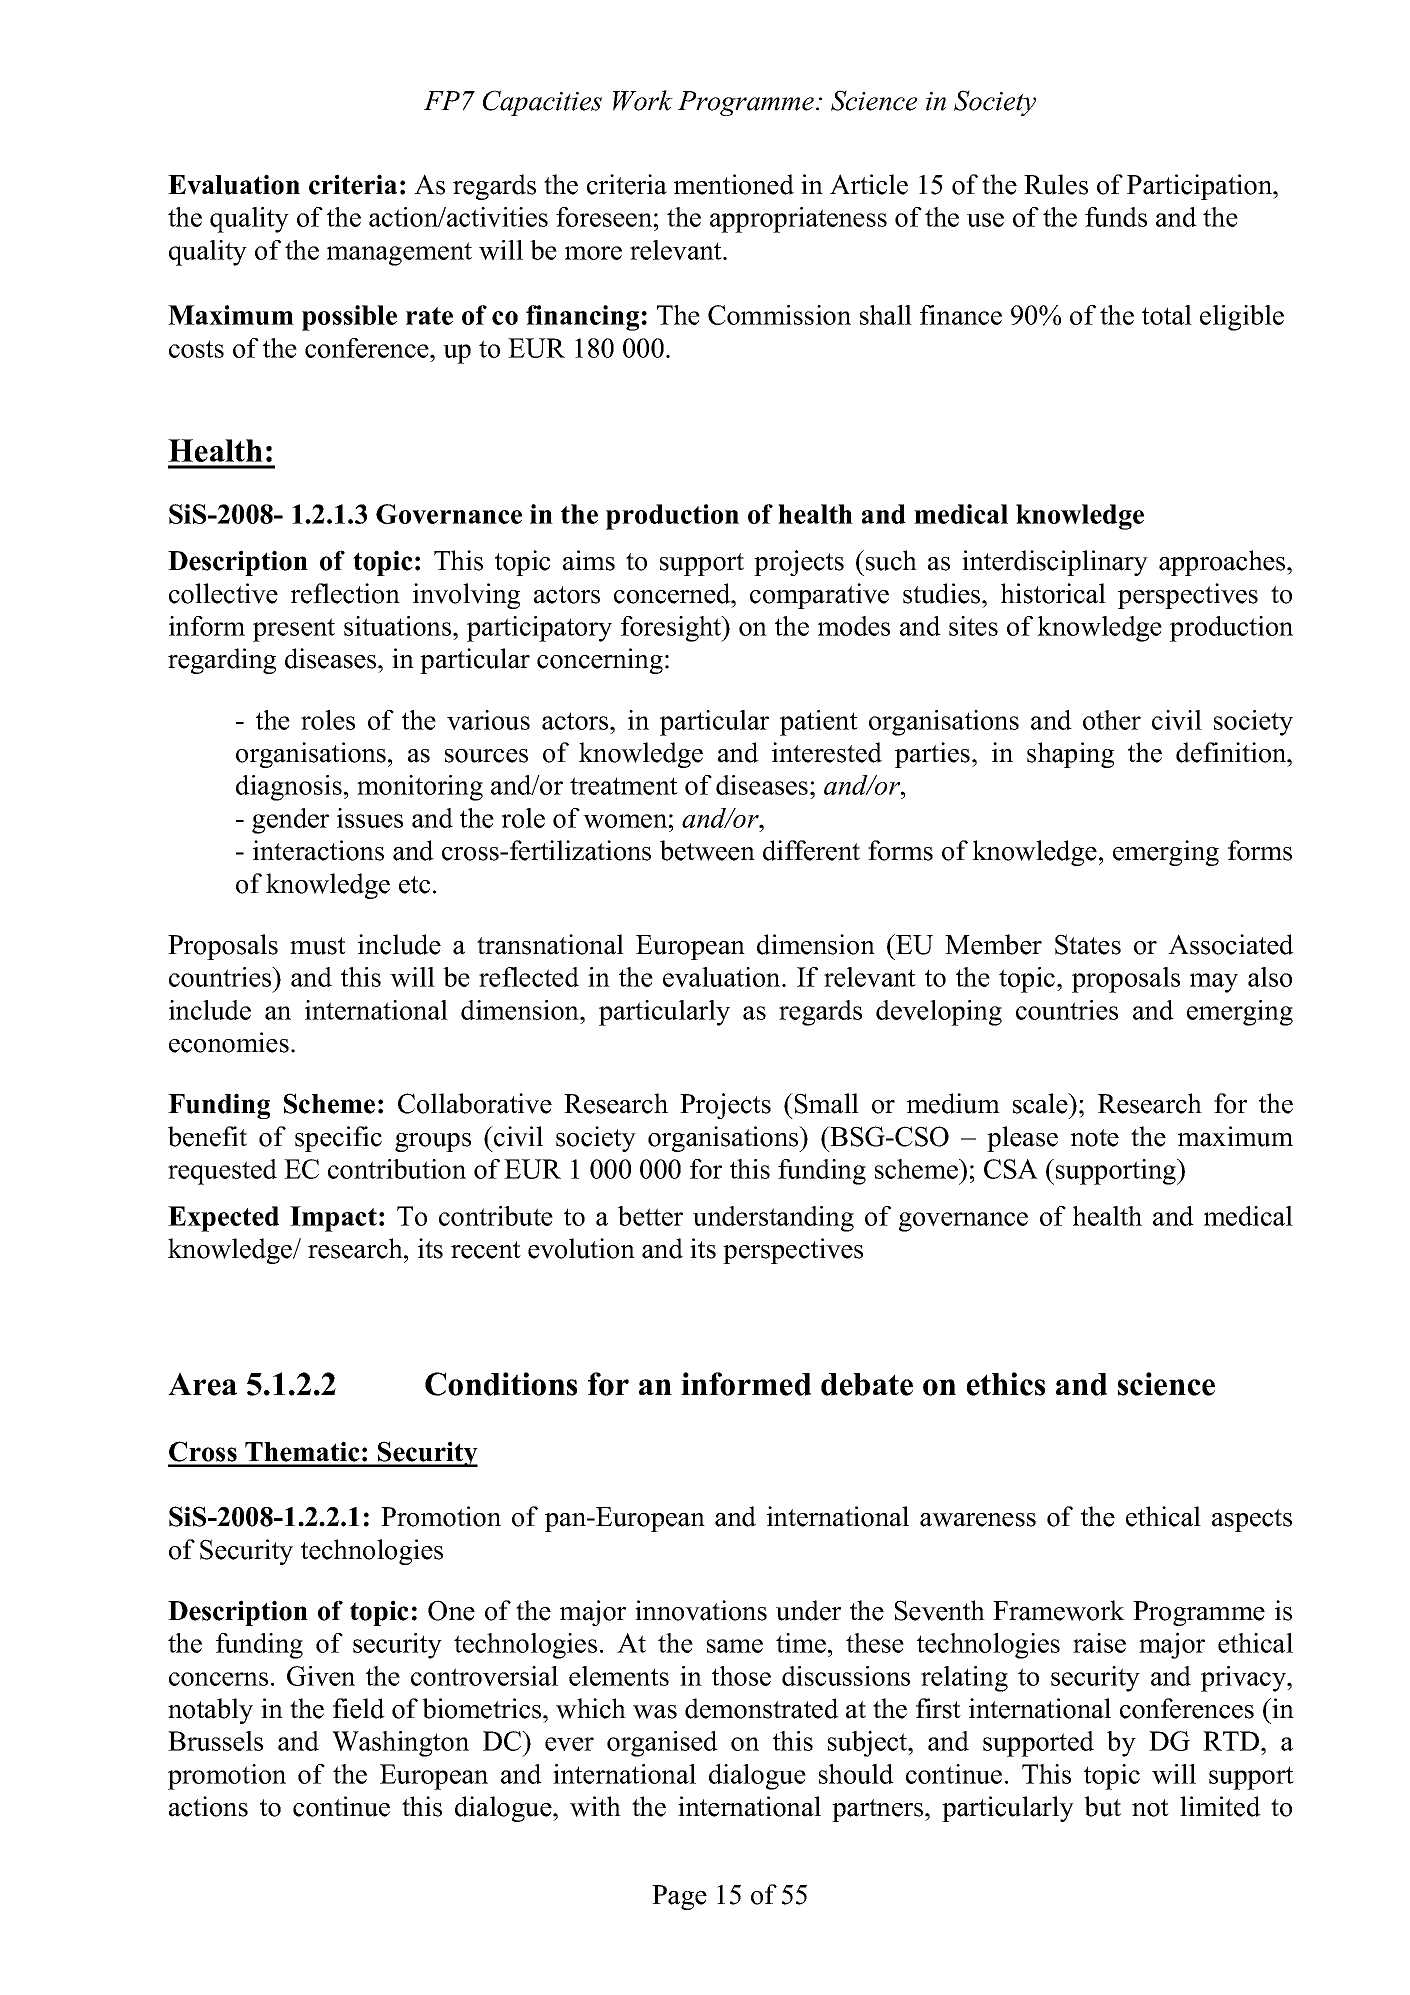 This image has width=1410, height=1995. Describe the element at coordinates (1214, 983) in the image. I see `may` at that location.
